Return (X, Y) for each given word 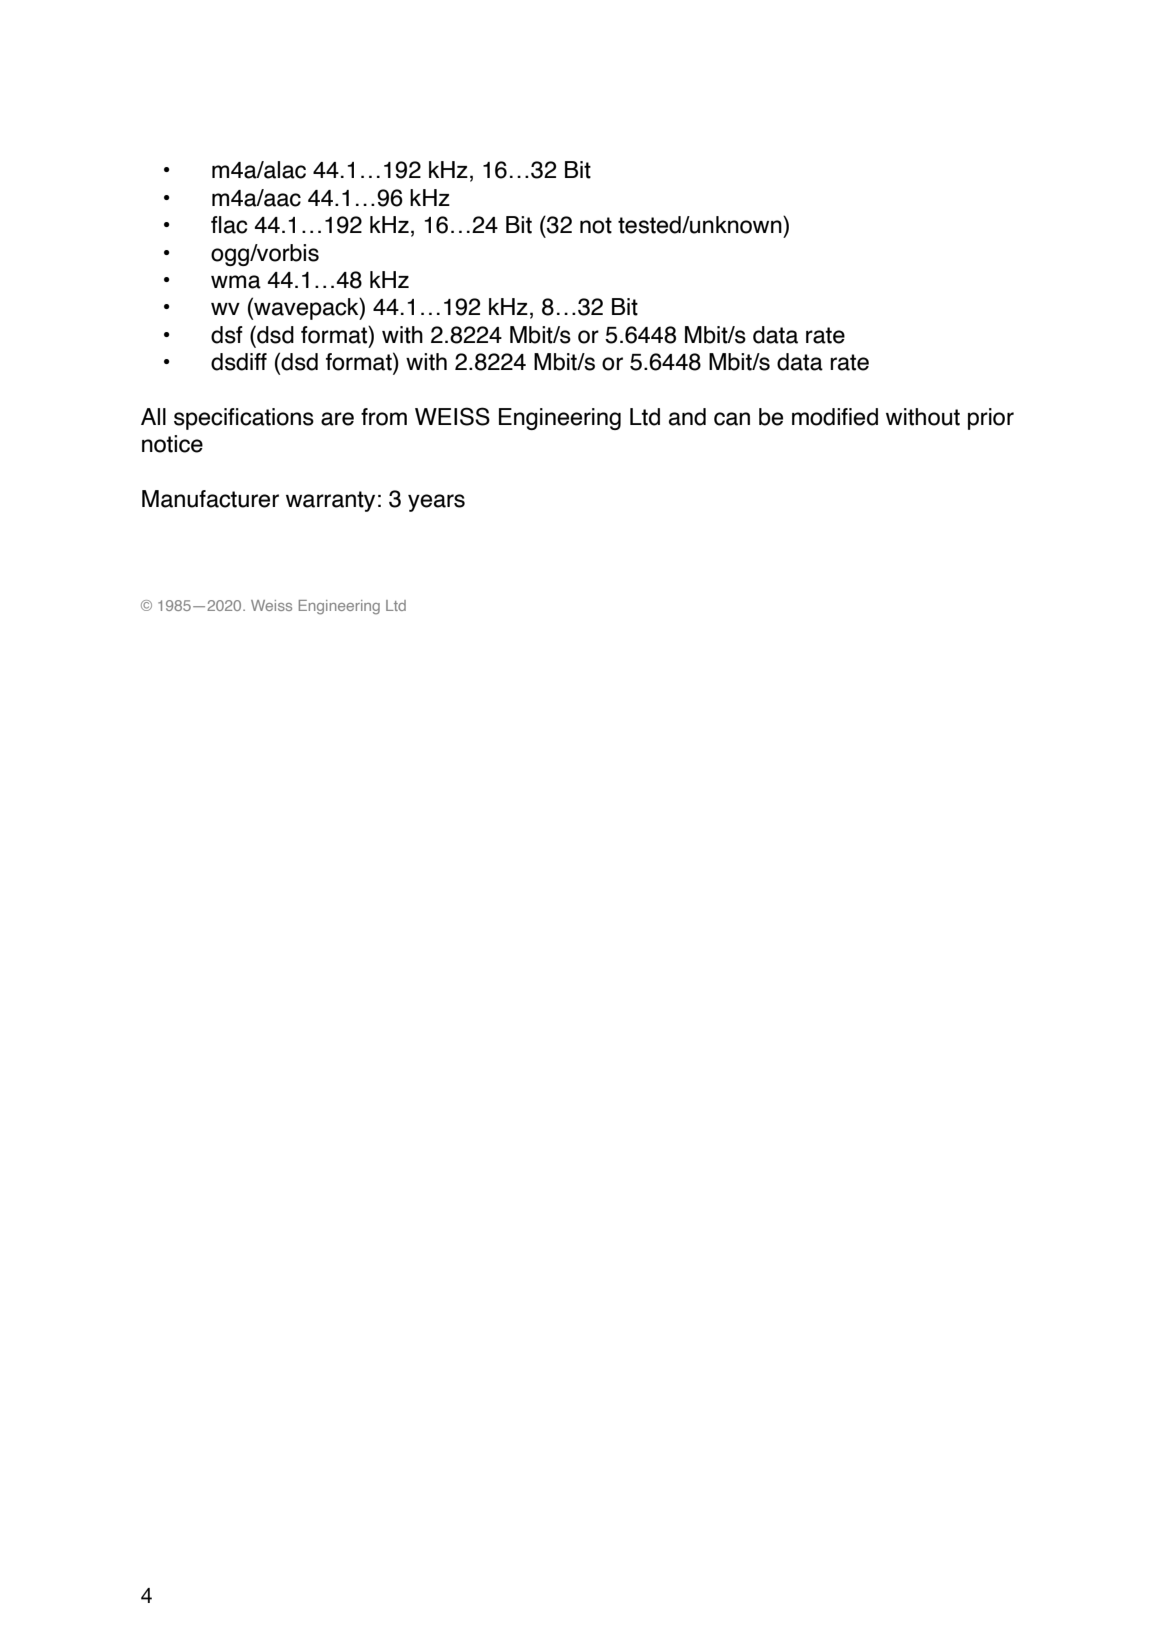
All (153, 416)
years (436, 503)
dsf (227, 335)
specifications (244, 419)
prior (991, 419)
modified (835, 417)
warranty (330, 501)
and (687, 417)
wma (236, 282)
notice (172, 444)
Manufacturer (210, 499)
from (384, 417)
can (732, 419)
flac (229, 225)
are (337, 419)
